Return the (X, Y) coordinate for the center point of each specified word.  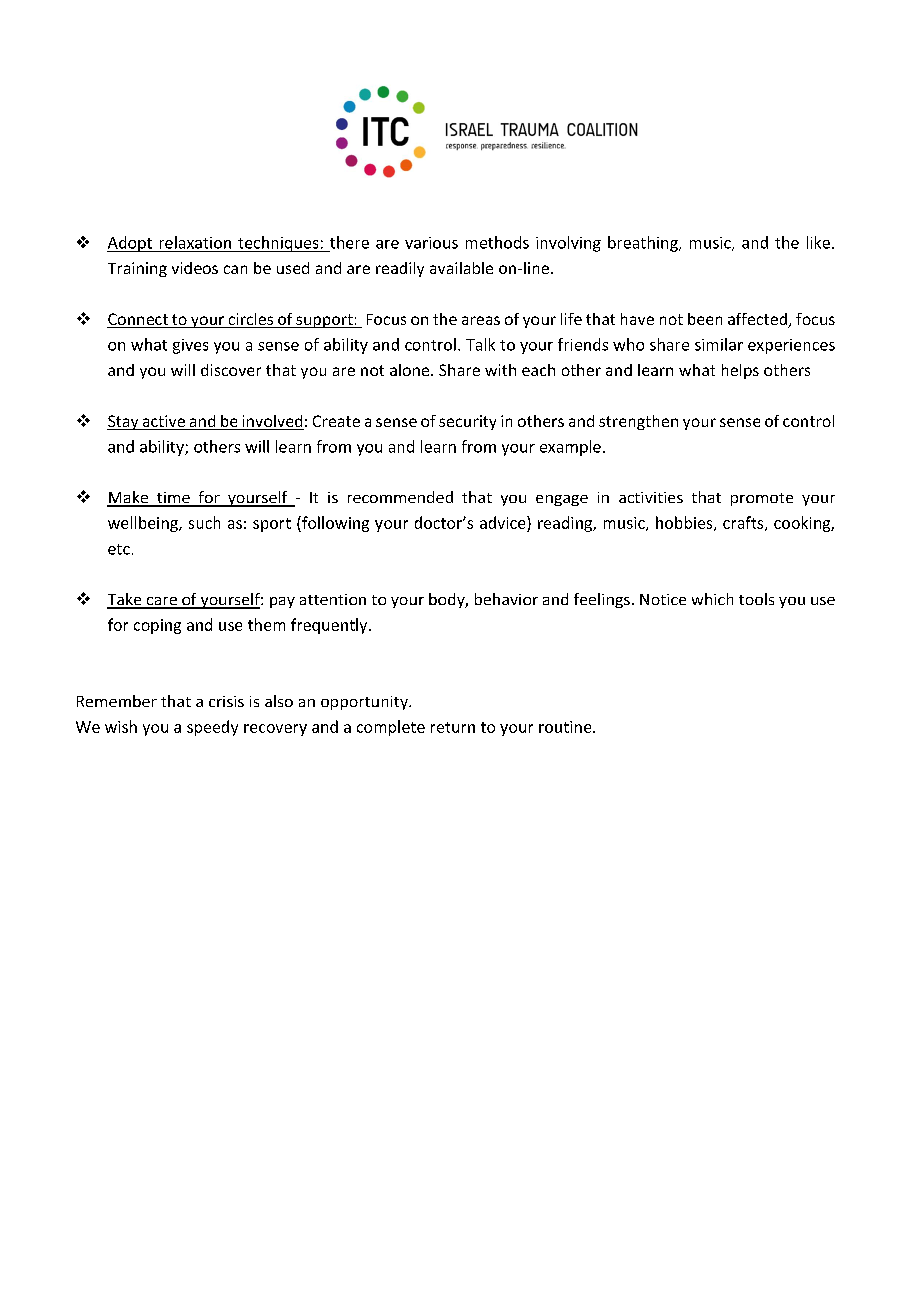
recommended (400, 497)
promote (762, 499)
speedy (212, 728)
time (173, 499)
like (818, 242)
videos (195, 268)
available (461, 268)
